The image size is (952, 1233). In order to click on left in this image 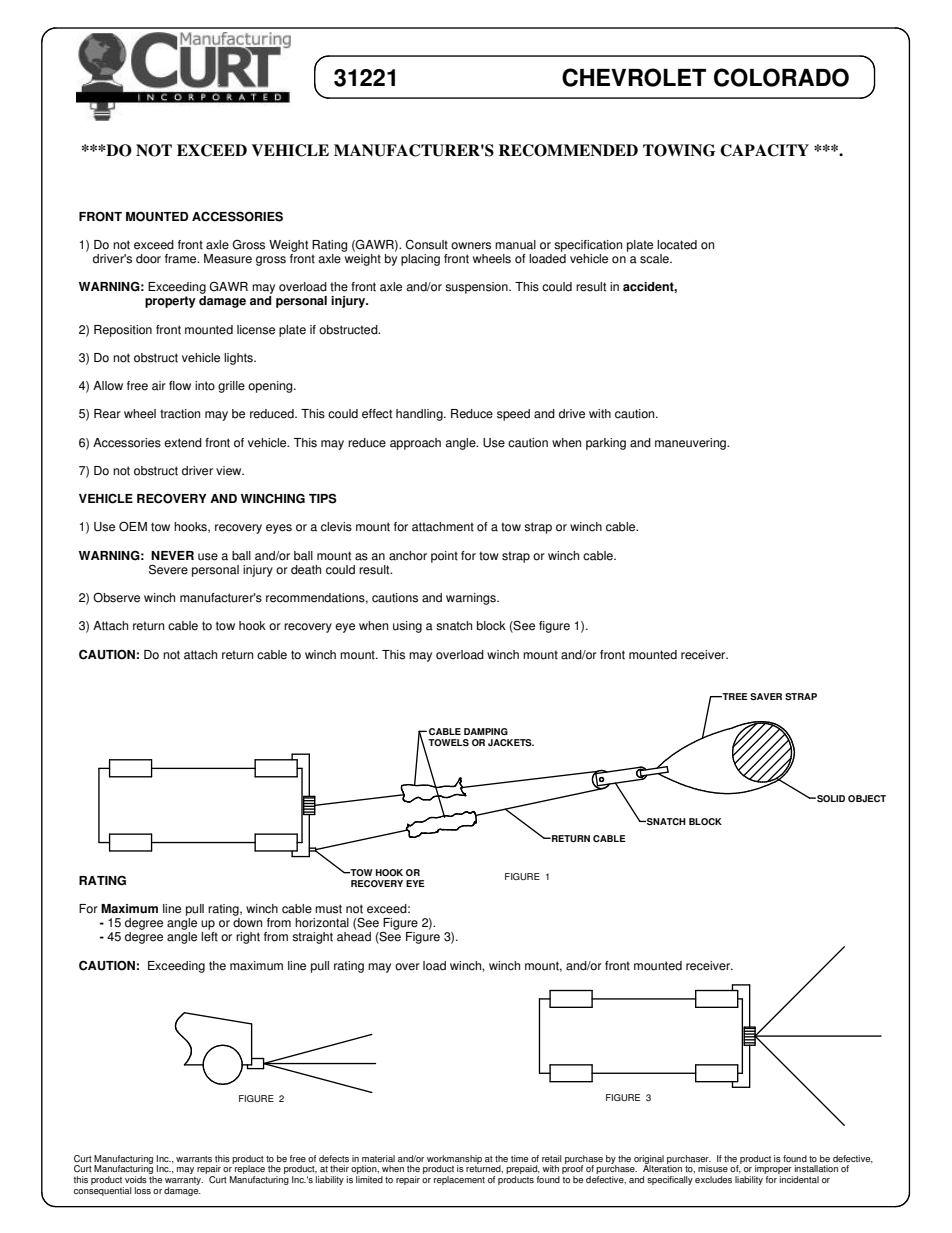, I will do `click(209, 937)`.
